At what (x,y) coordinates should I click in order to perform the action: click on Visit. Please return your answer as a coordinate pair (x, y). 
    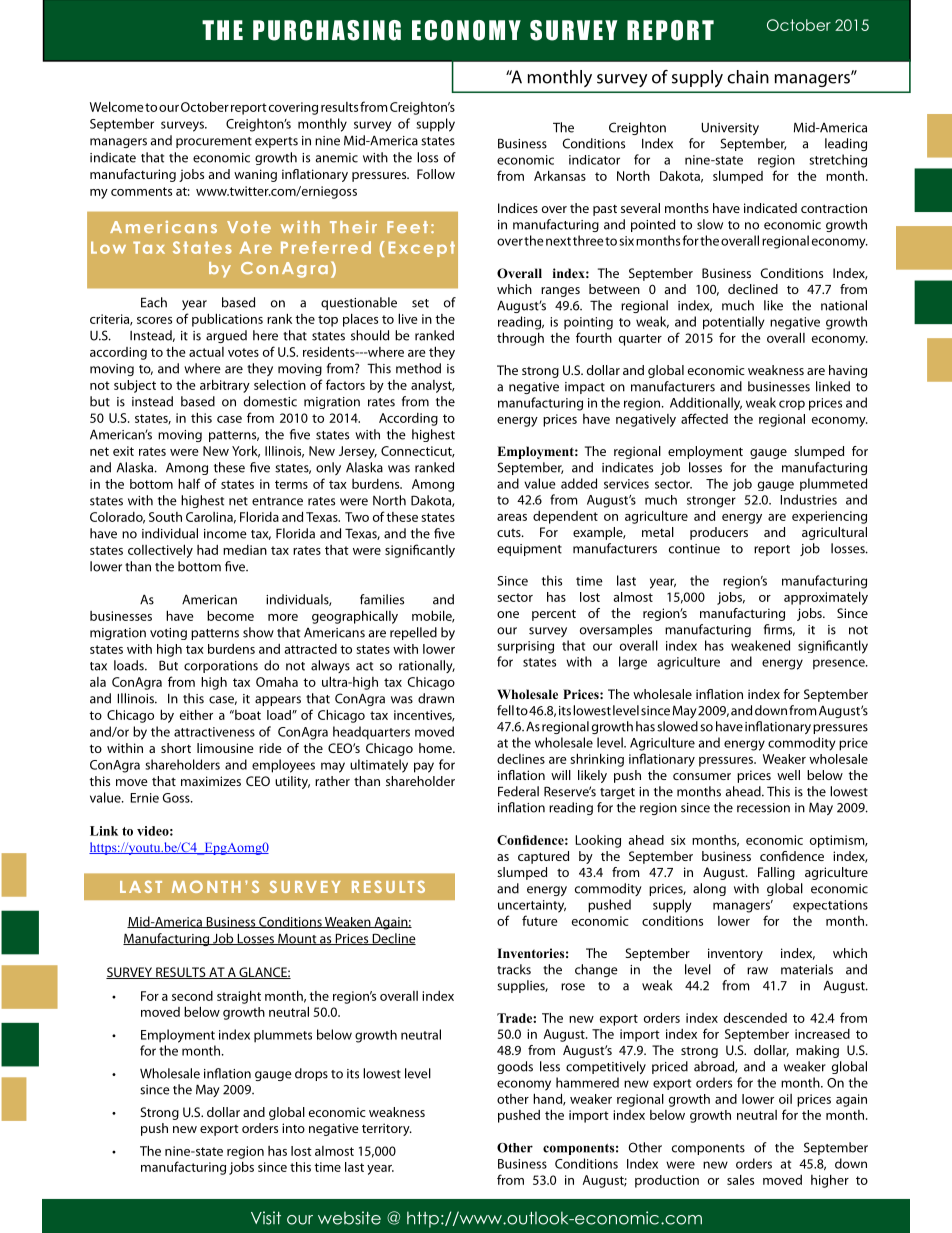
    Looking at the image, I should click on (266, 1218).
